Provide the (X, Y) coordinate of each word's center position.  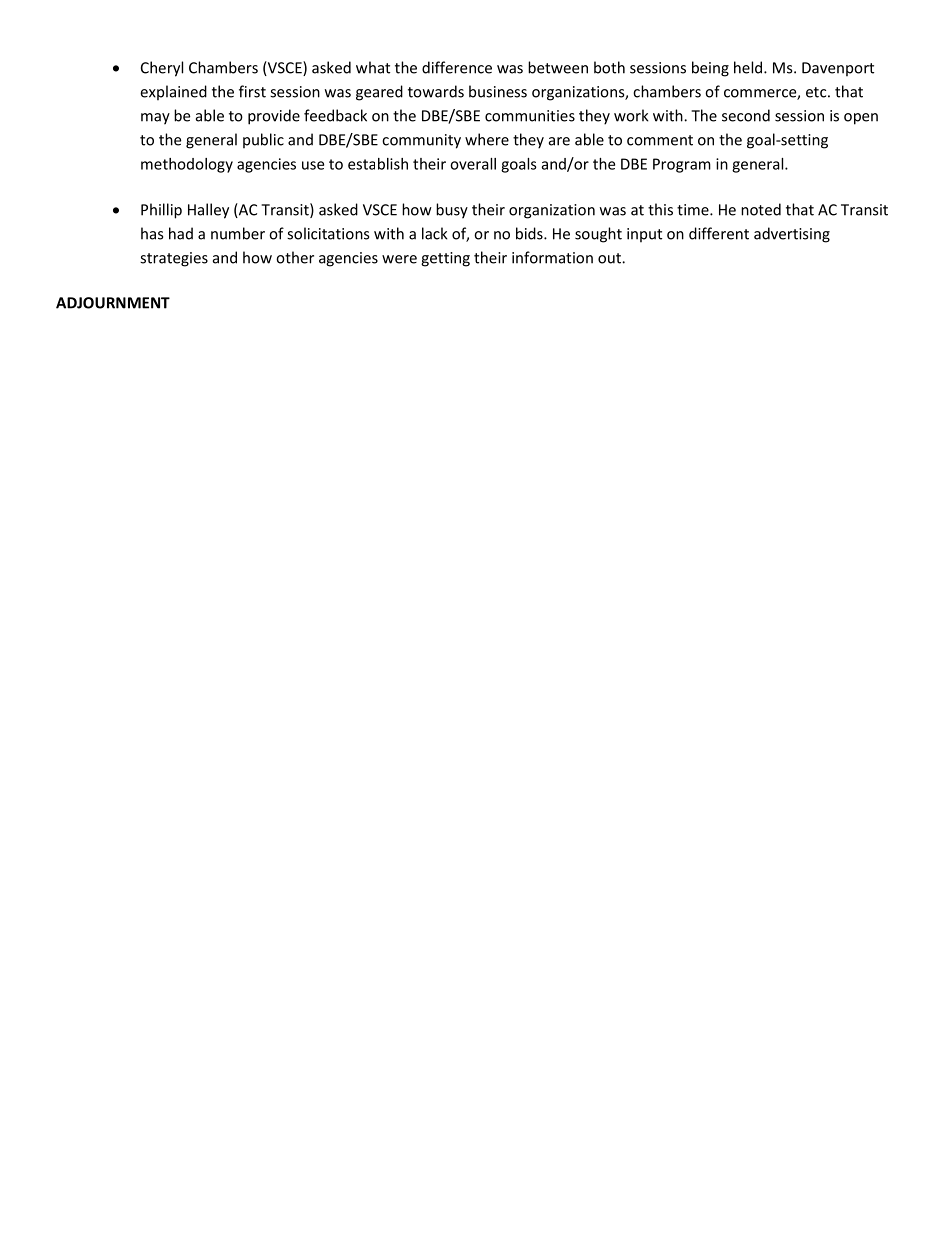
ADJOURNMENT (113, 303)
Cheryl (162, 69)
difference (457, 67)
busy (452, 211)
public (263, 141)
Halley (208, 211)
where (487, 139)
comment (660, 140)
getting (445, 259)
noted (761, 209)
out (610, 258)
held (749, 67)
